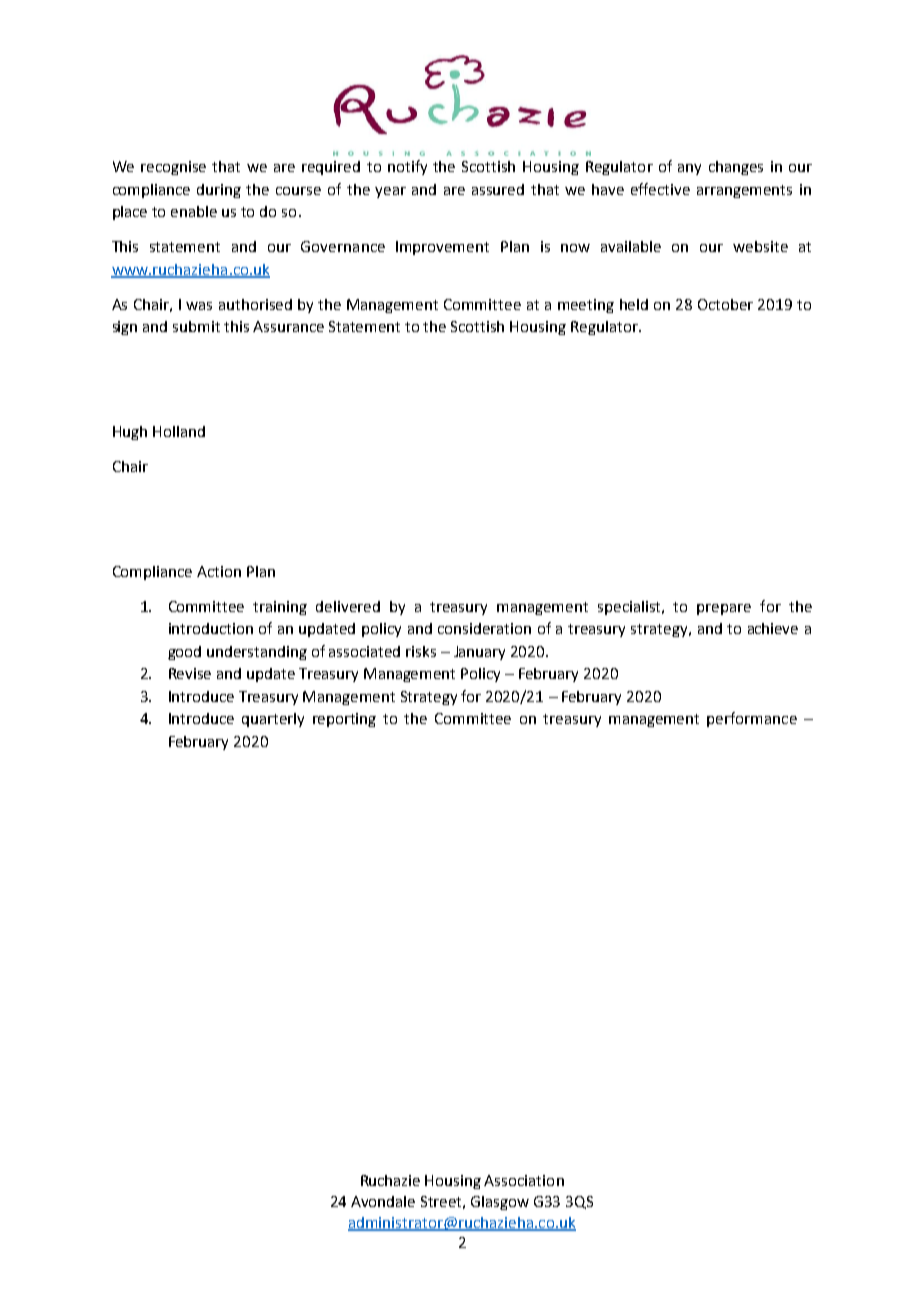 This document has height=1308, width=924. What do you see at coordinates (190, 673) in the document?
I see `Revise` at bounding box center [190, 673].
